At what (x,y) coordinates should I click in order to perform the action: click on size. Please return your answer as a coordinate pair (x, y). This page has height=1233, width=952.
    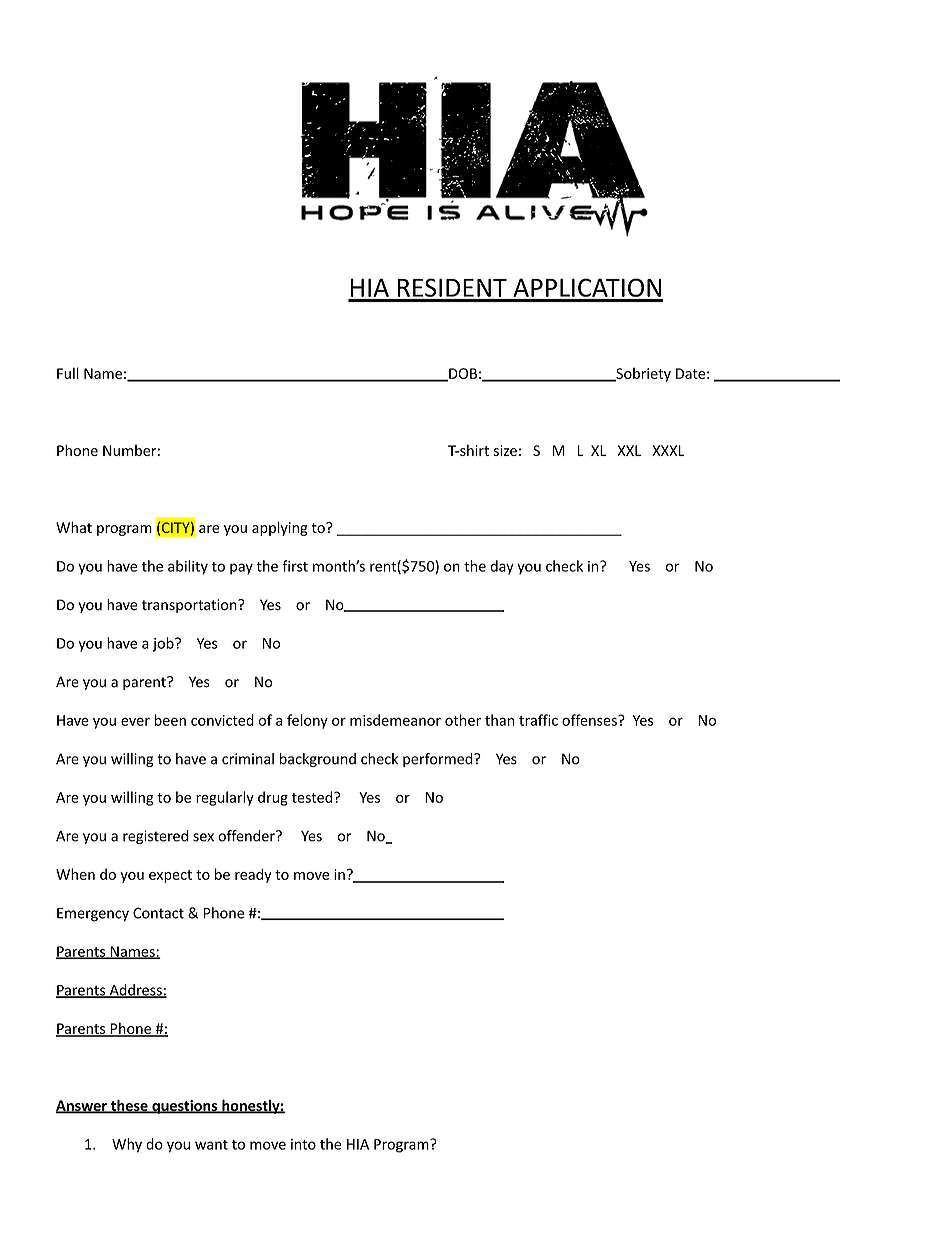
    Looking at the image, I should click on (505, 450).
